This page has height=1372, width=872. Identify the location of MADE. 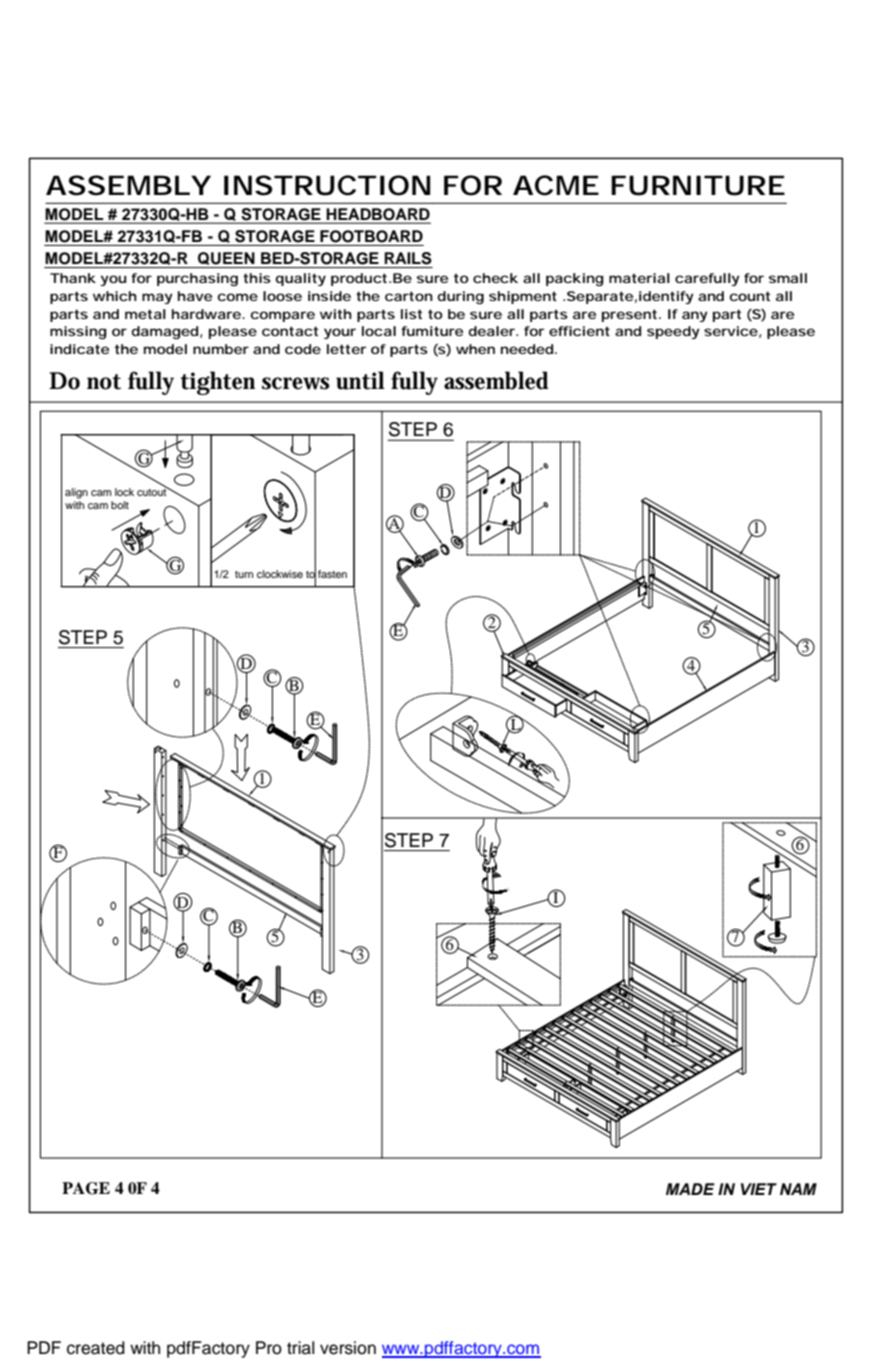
(690, 1189).
